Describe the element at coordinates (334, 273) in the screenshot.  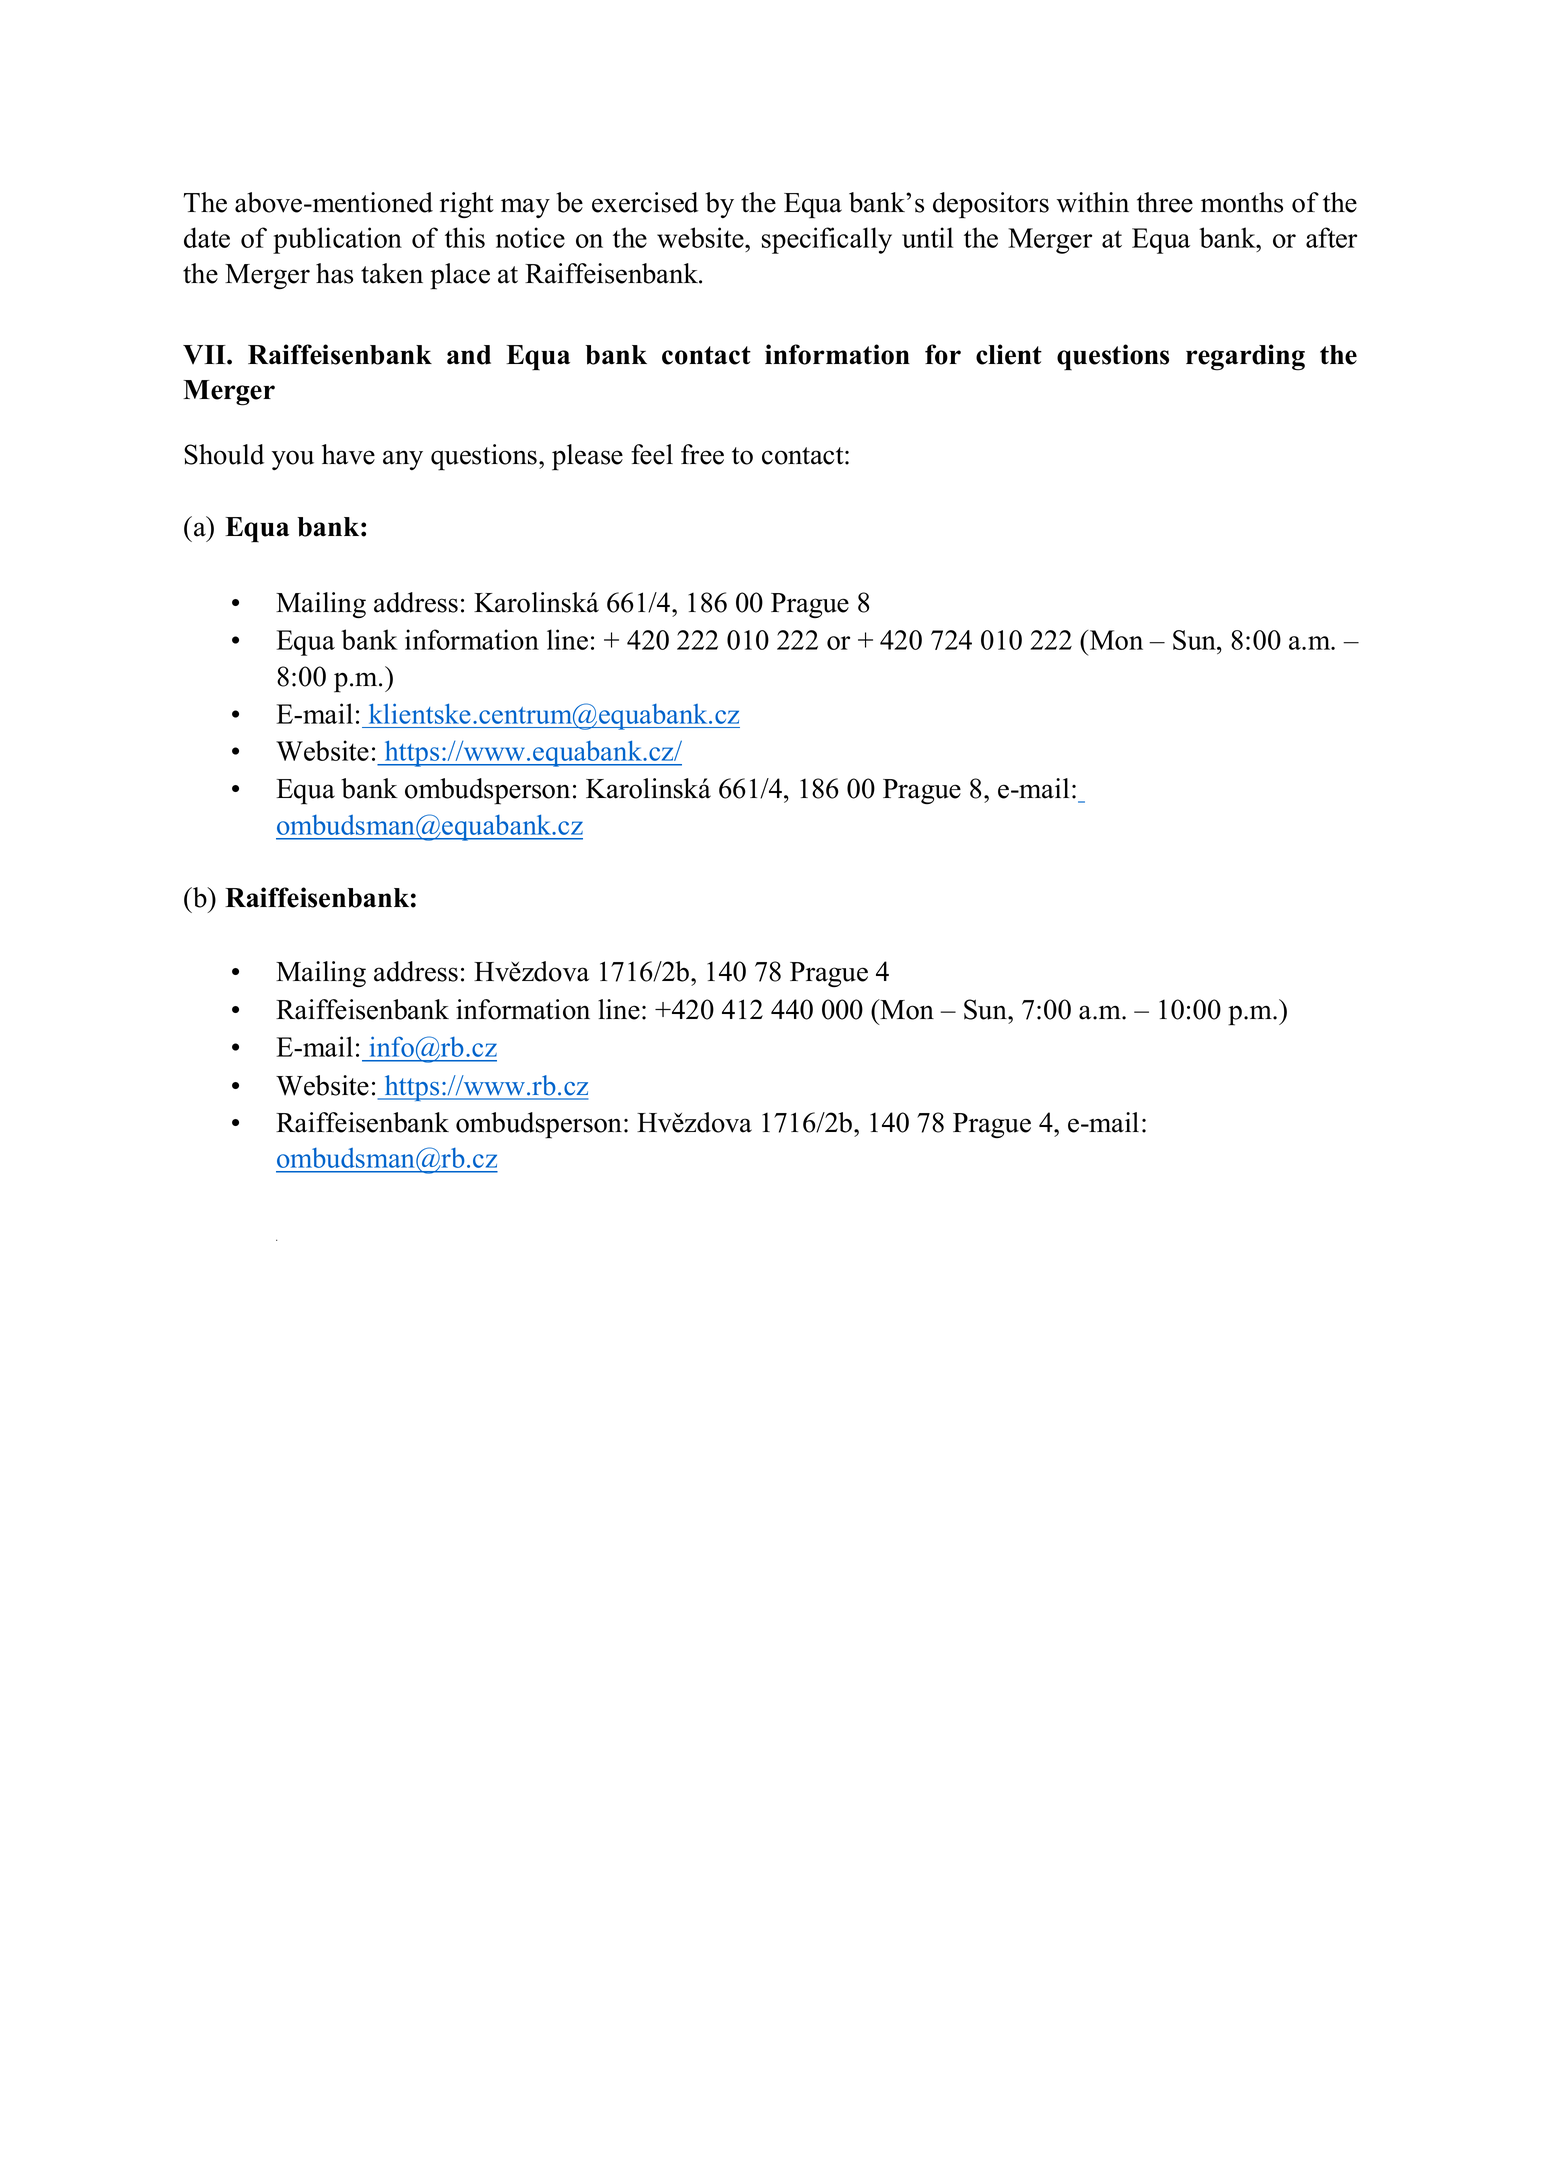
I see `has` at that location.
